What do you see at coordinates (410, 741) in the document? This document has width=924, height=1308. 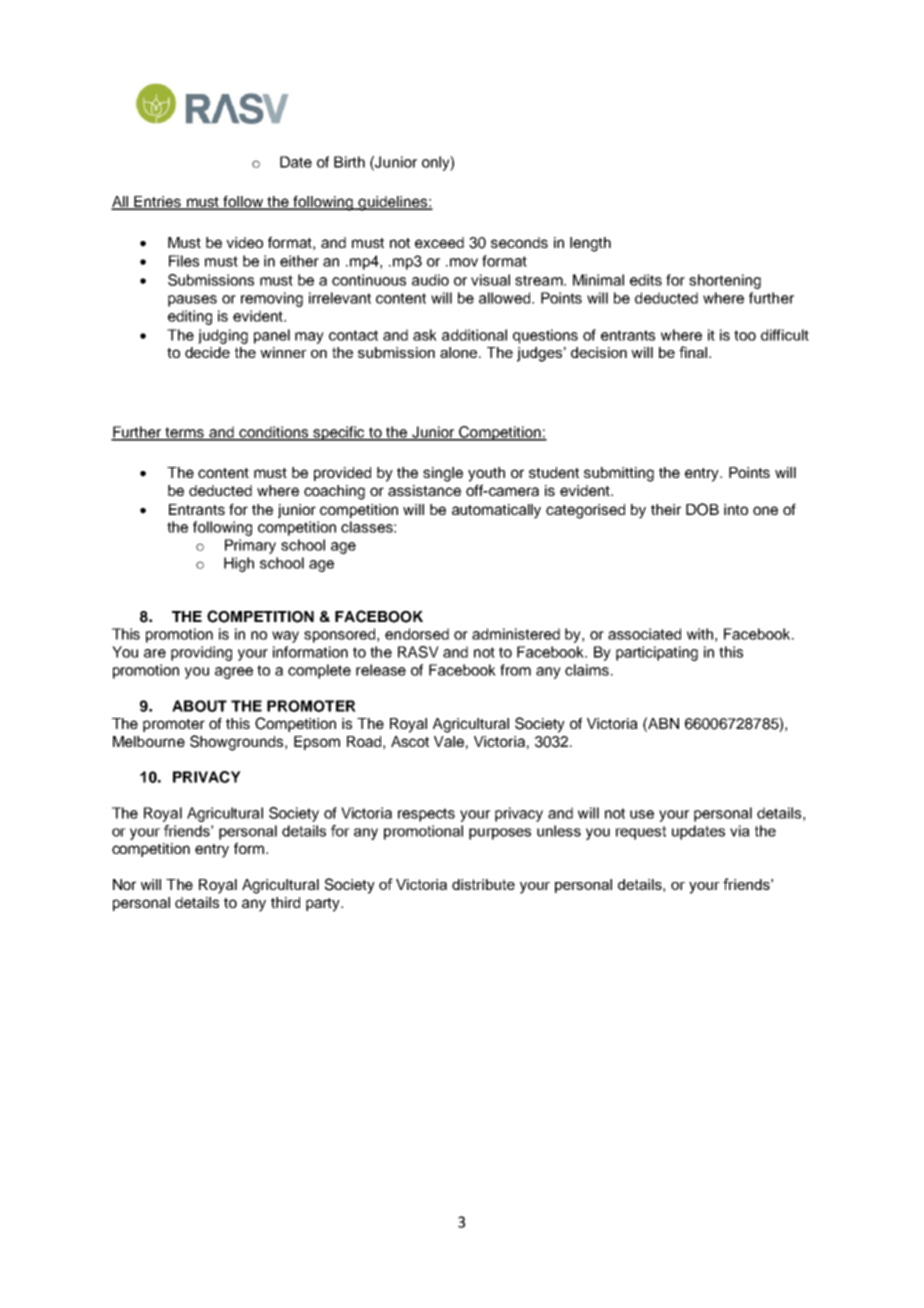 I see `Ascot` at bounding box center [410, 741].
